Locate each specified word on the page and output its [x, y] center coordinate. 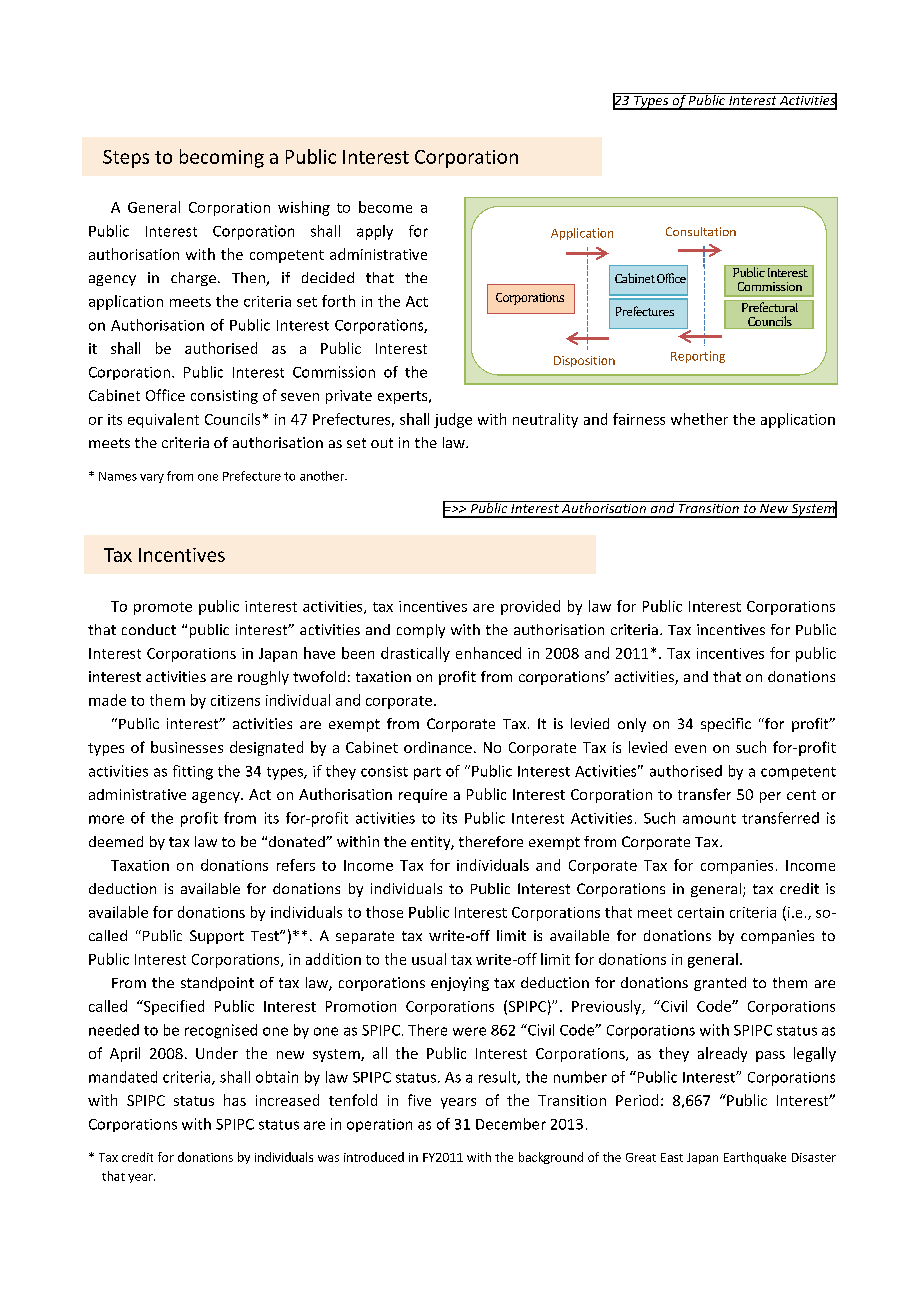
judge [453, 420]
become [385, 207]
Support [217, 937]
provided [530, 607]
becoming [222, 158]
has [235, 1100]
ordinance [438, 747]
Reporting [698, 357]
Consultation [701, 231]
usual [429, 959]
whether [699, 419]
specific [726, 725]
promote [163, 608]
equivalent [163, 420]
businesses [187, 747]
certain [701, 912]
